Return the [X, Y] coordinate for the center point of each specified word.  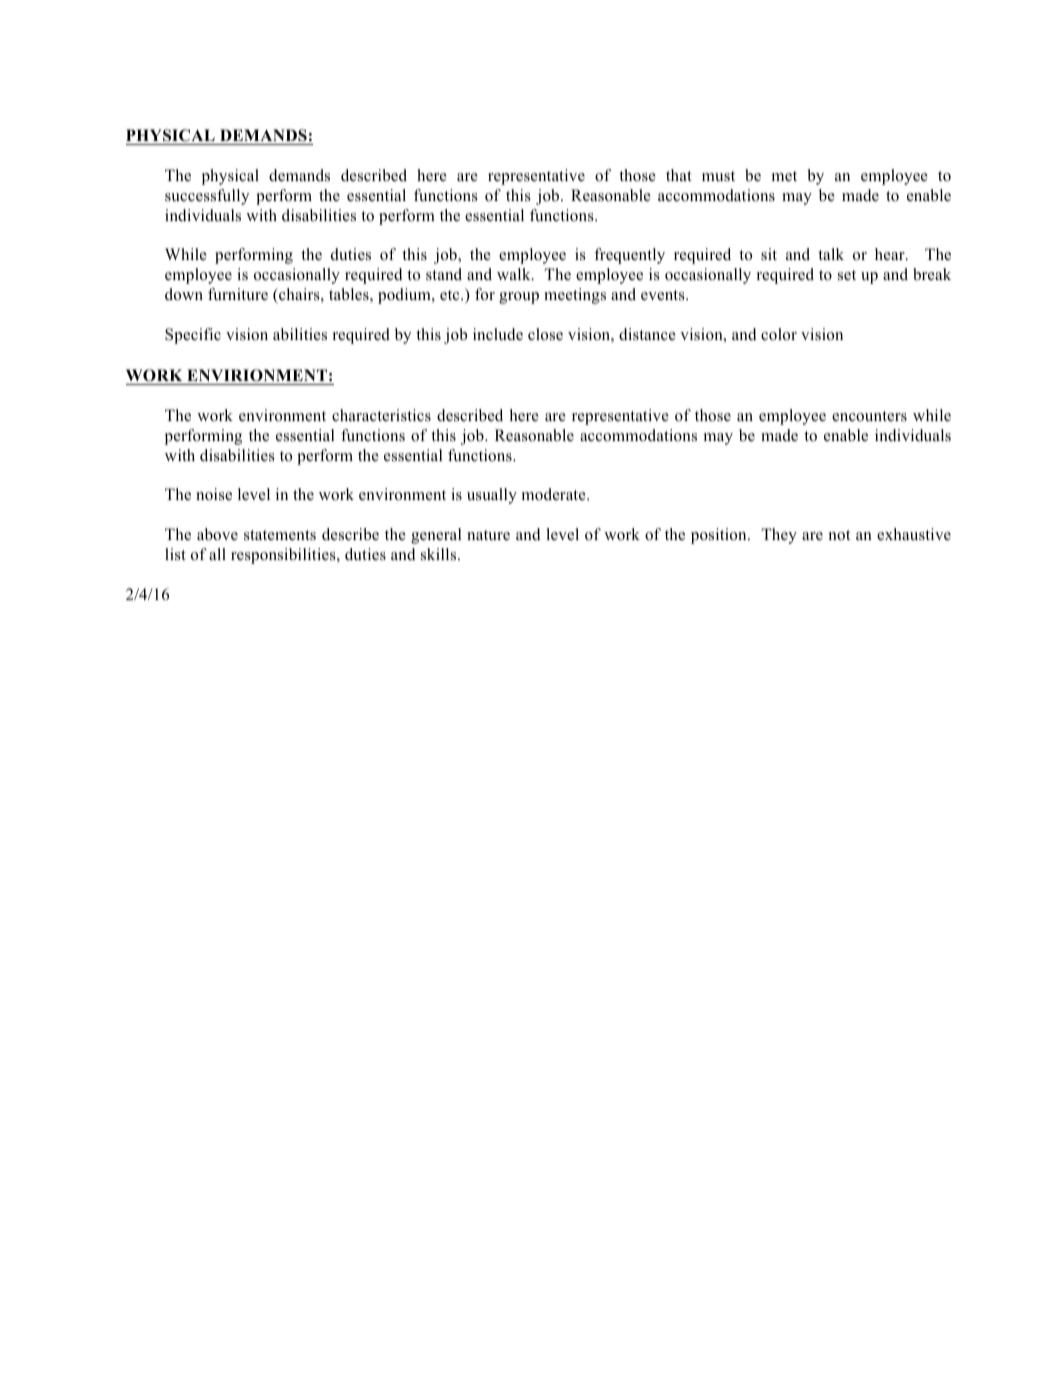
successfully [207, 197]
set [847, 275]
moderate [555, 494]
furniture [238, 294]
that [679, 175]
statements [280, 535]
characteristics [381, 415]
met [784, 176]
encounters [869, 416]
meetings [575, 296]
